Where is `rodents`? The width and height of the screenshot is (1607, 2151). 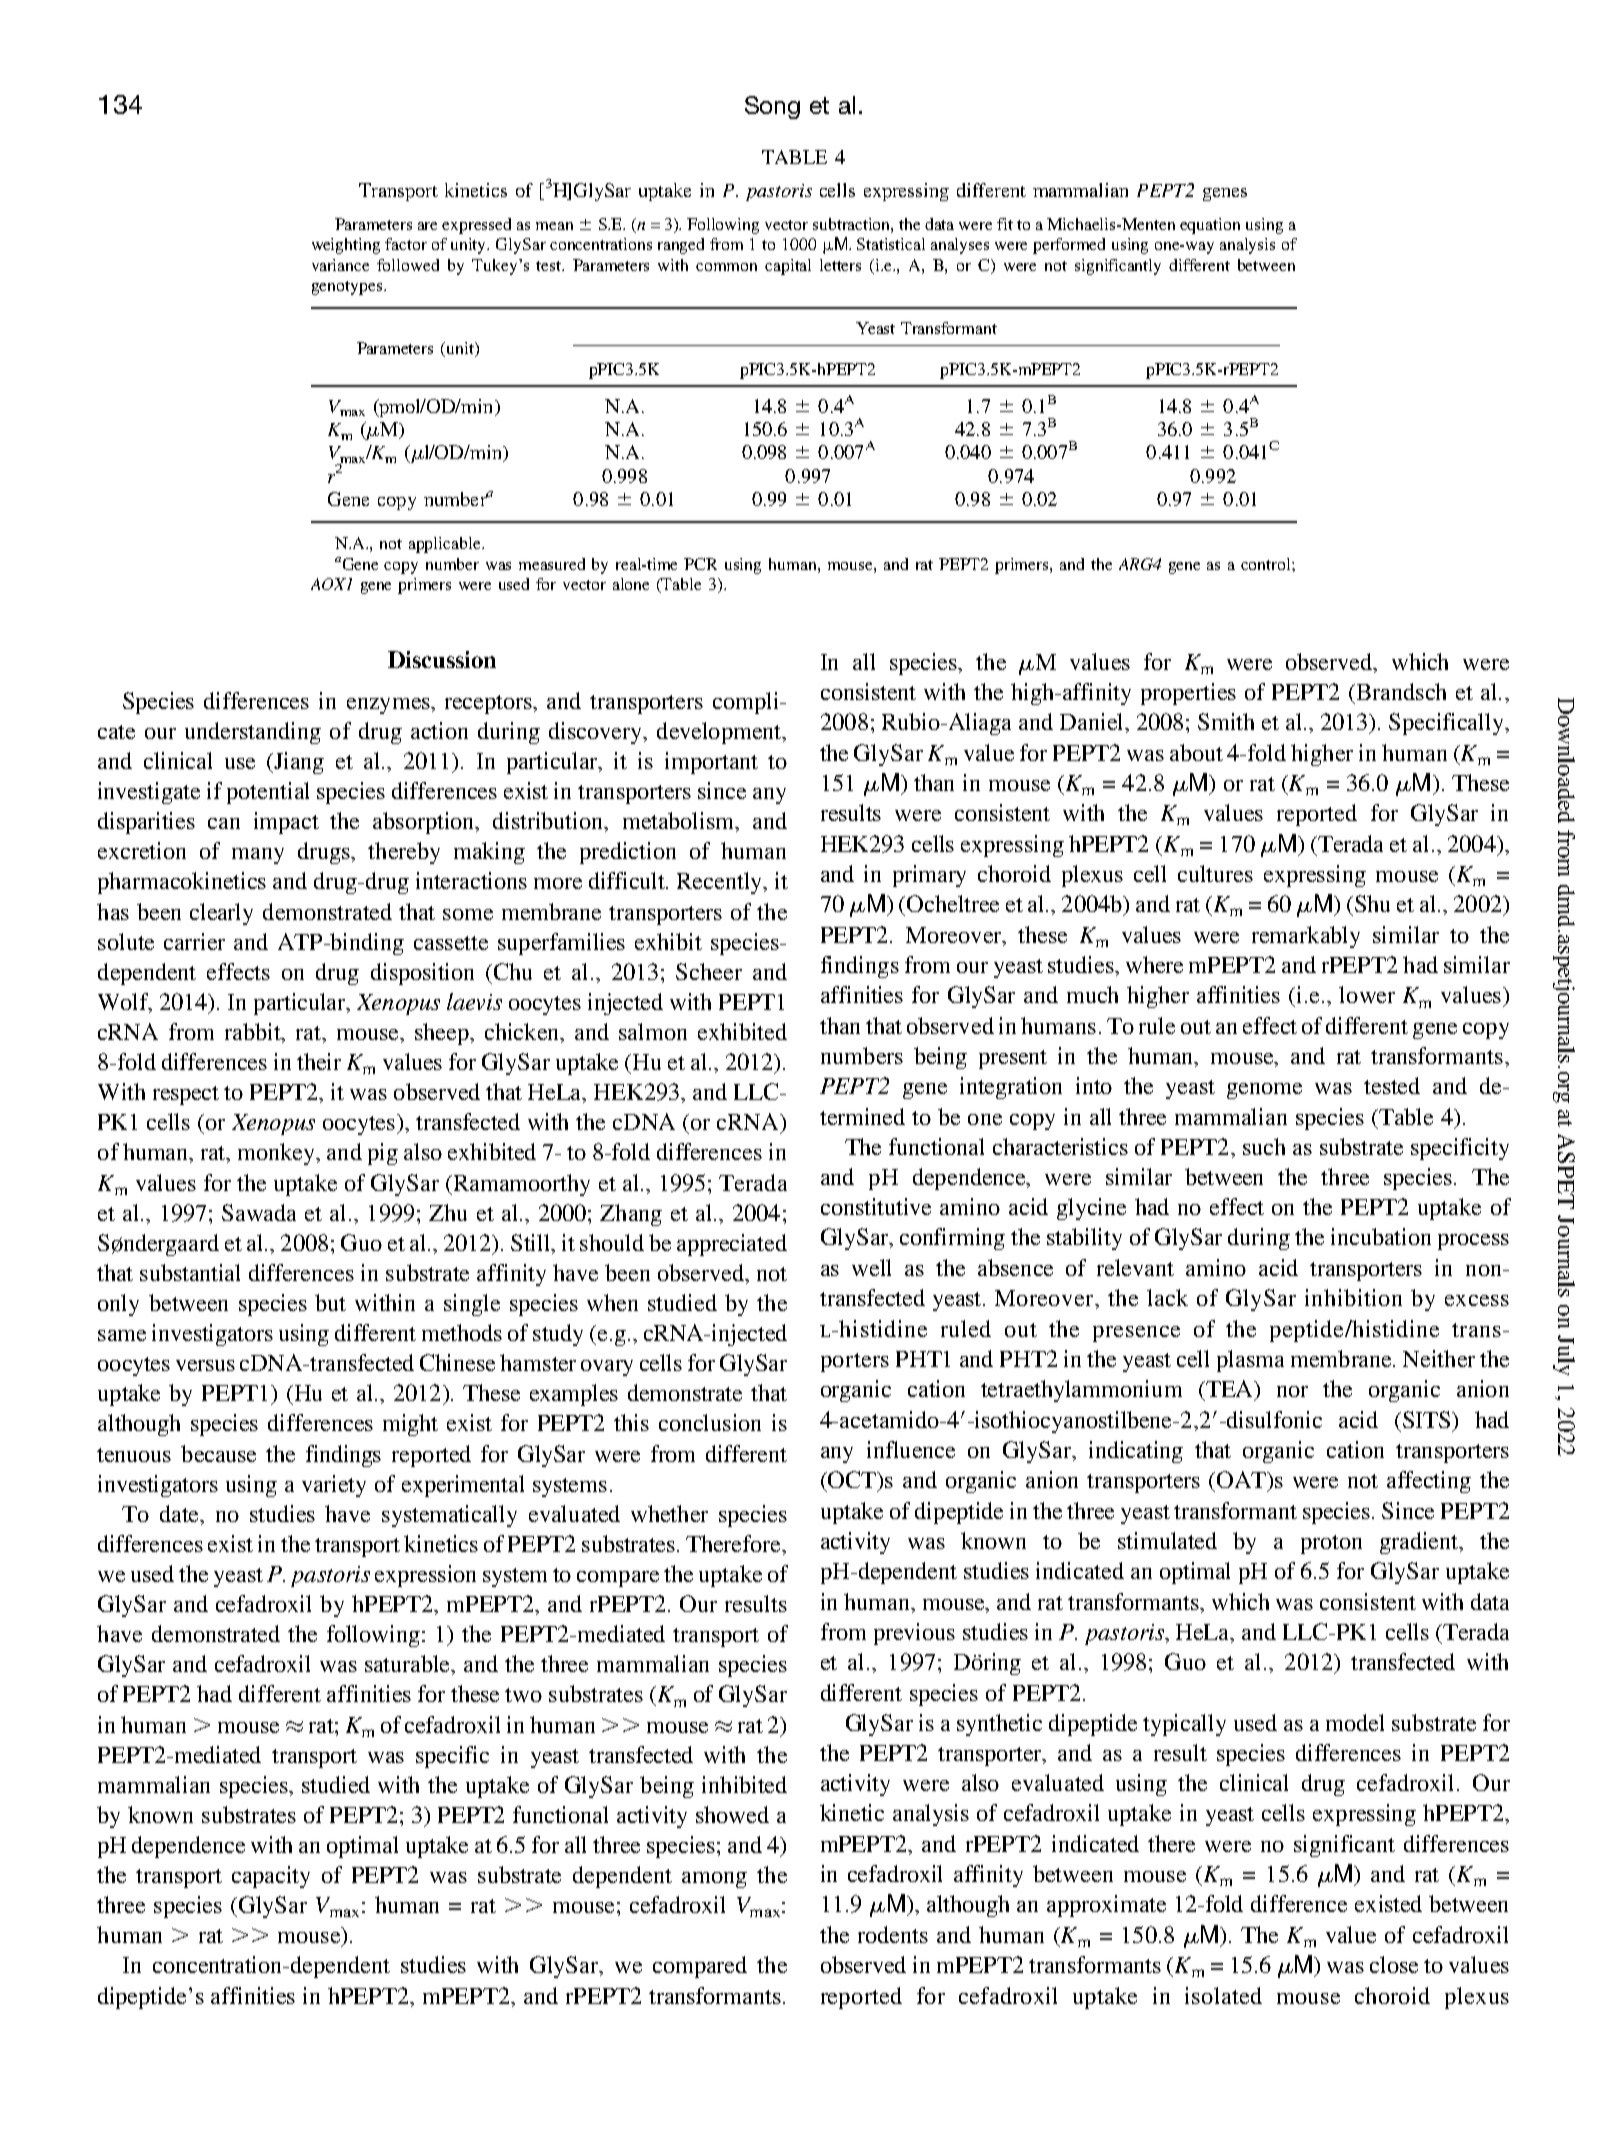 rodents is located at coordinates (893, 1934).
